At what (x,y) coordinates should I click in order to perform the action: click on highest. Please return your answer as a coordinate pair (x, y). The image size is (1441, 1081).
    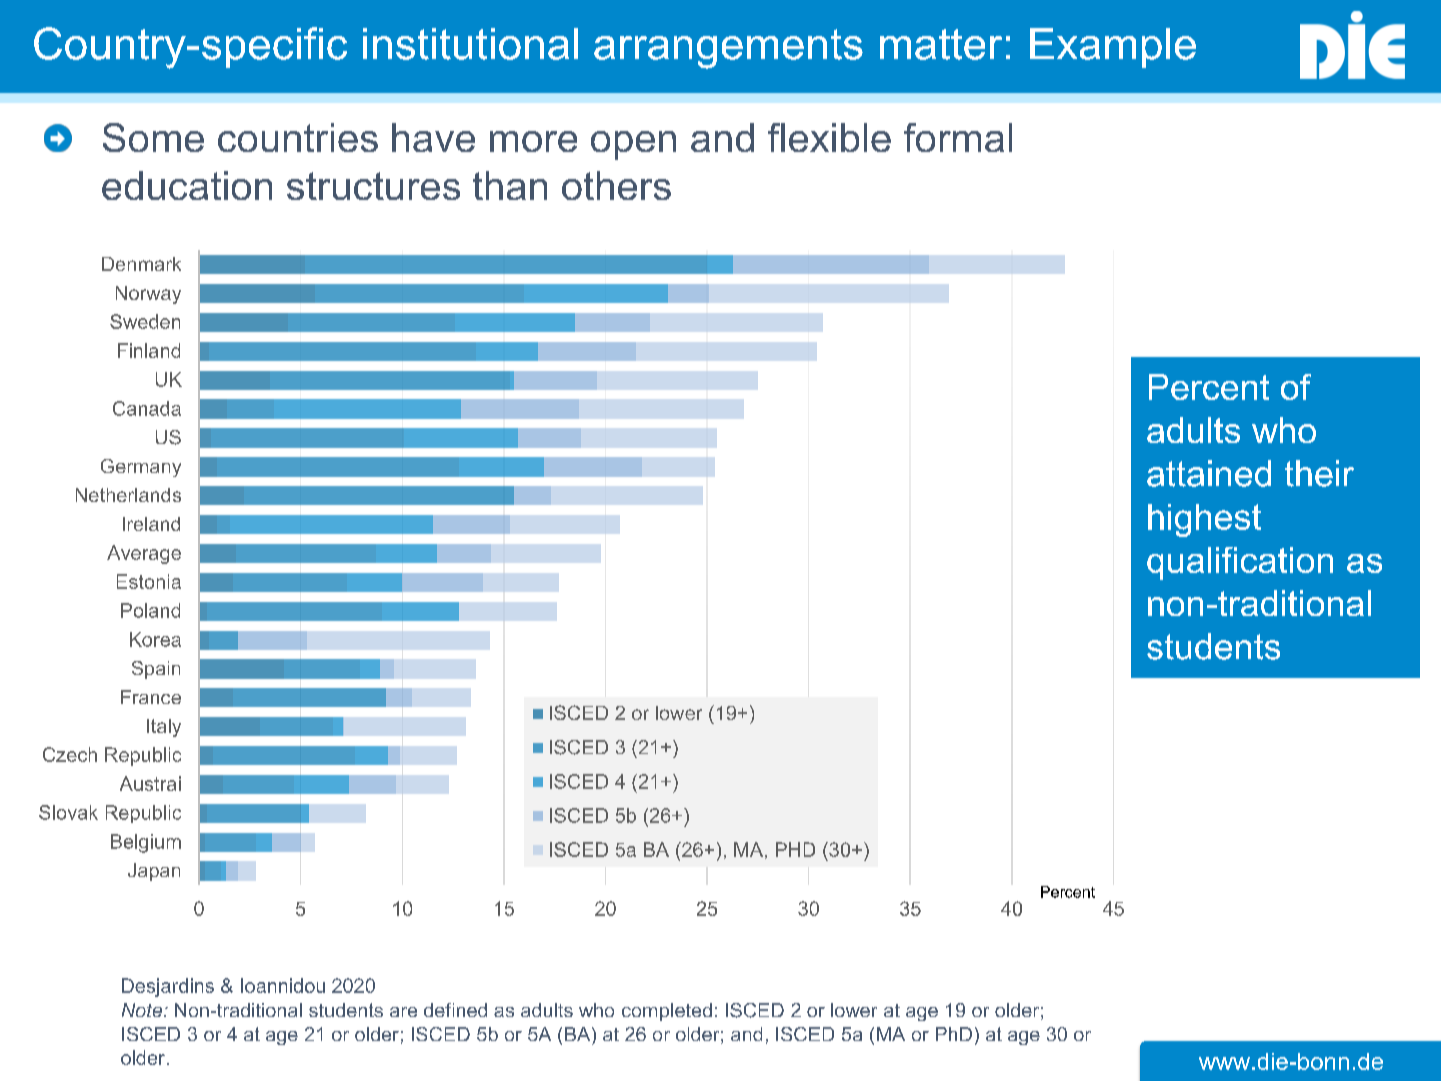
    Looking at the image, I should click on (1204, 520).
